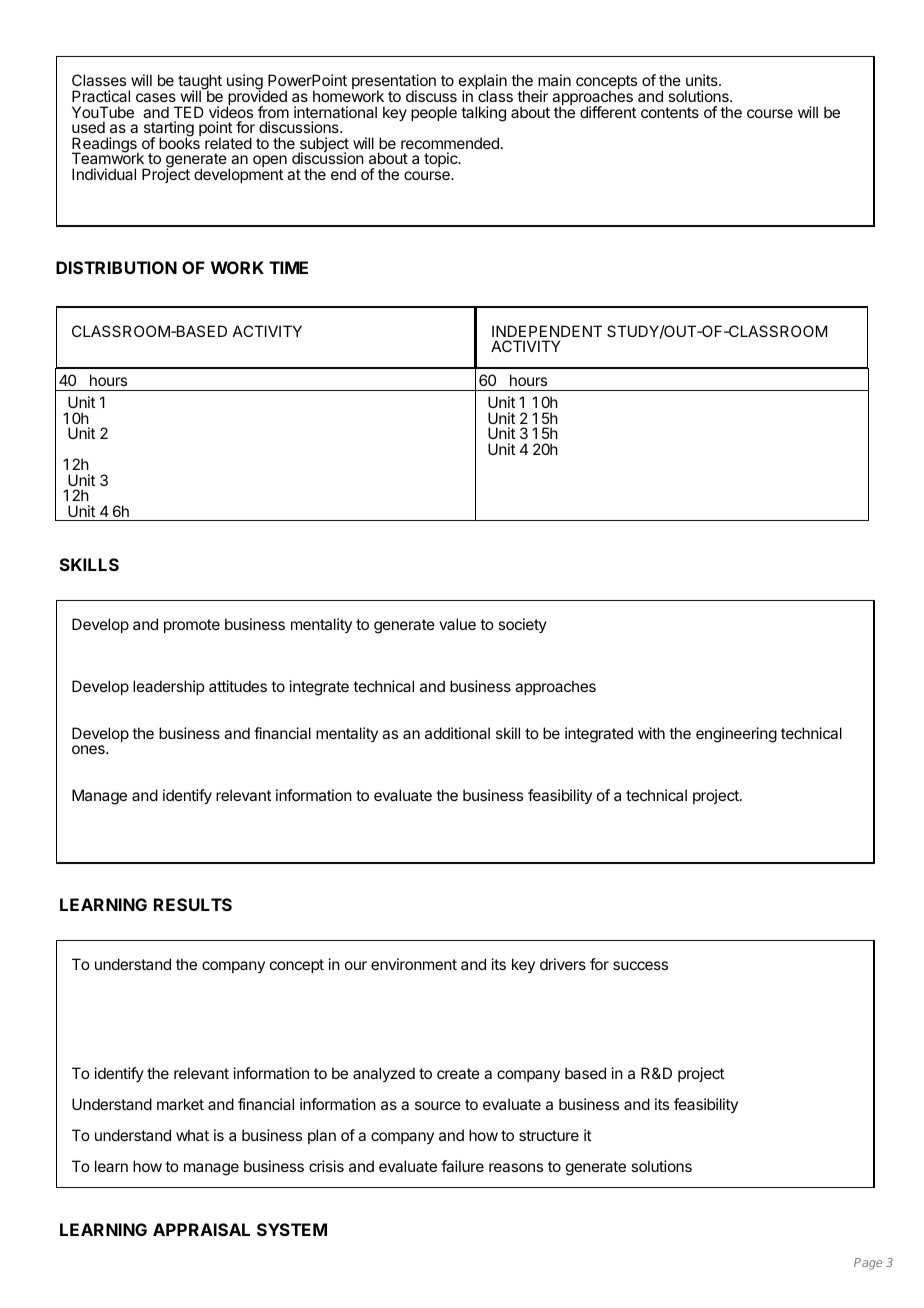 The height and width of the image is (1308, 924). I want to click on environment, so click(414, 964).
